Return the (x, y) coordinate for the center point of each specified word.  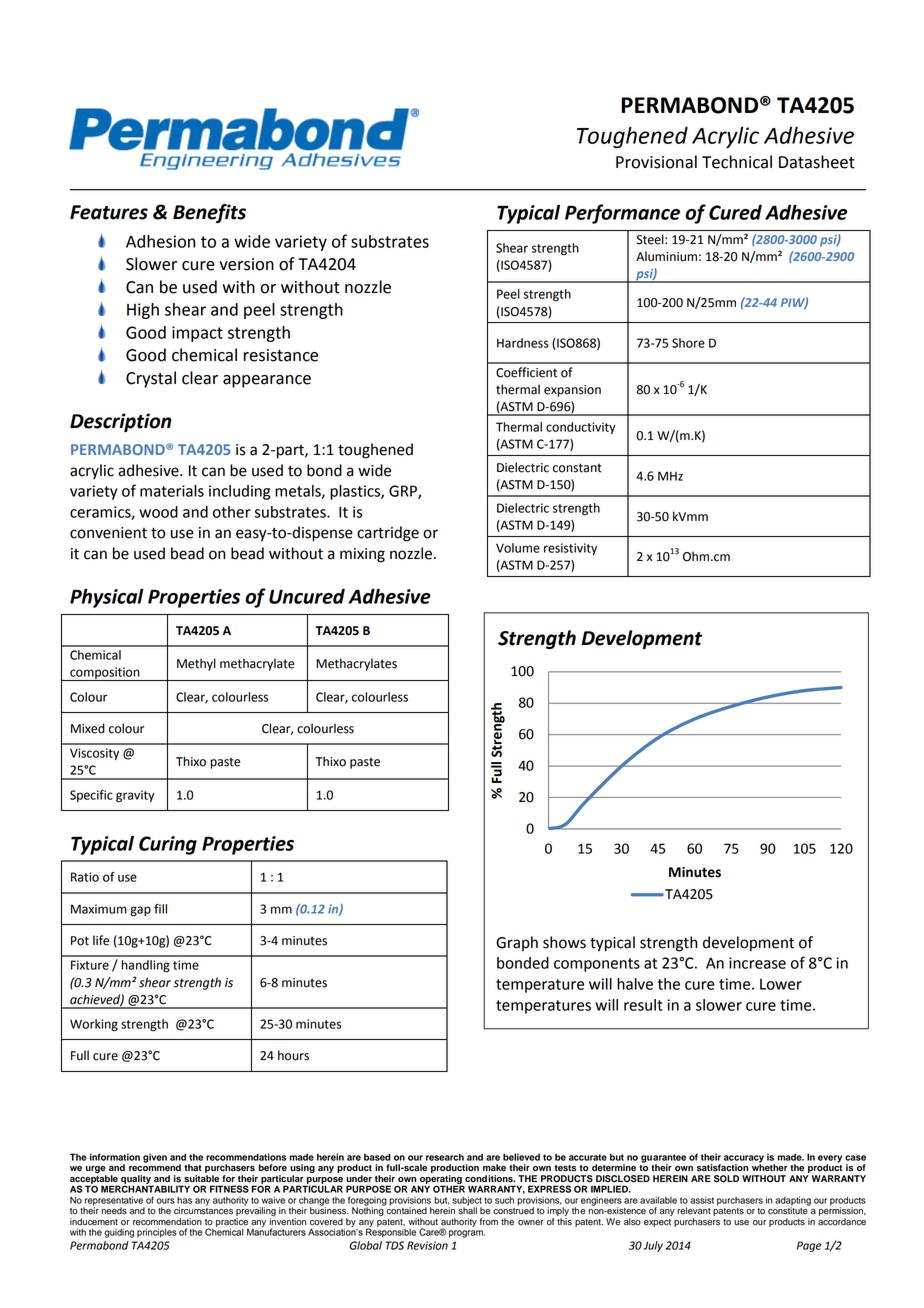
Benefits (209, 213)
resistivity (570, 549)
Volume (518, 548)
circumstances (203, 1210)
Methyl (196, 664)
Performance (622, 214)
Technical (737, 162)
